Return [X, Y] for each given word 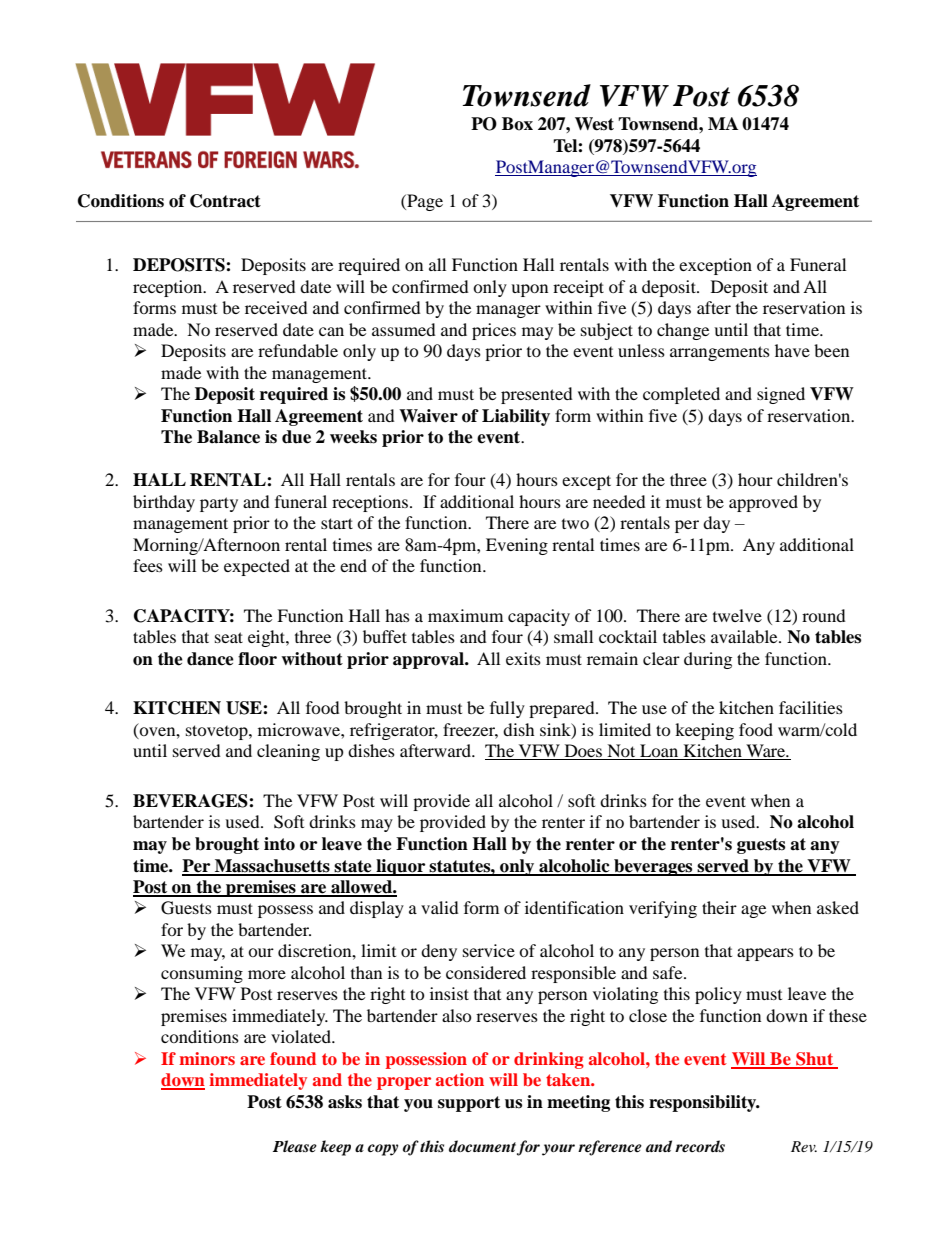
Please [295, 1146]
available [745, 636]
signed [781, 395]
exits [523, 658]
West [594, 124]
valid [440, 907]
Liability [516, 417]
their [719, 907]
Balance [228, 437]
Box [517, 124]
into [279, 844]
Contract [225, 201]
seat [229, 637]
